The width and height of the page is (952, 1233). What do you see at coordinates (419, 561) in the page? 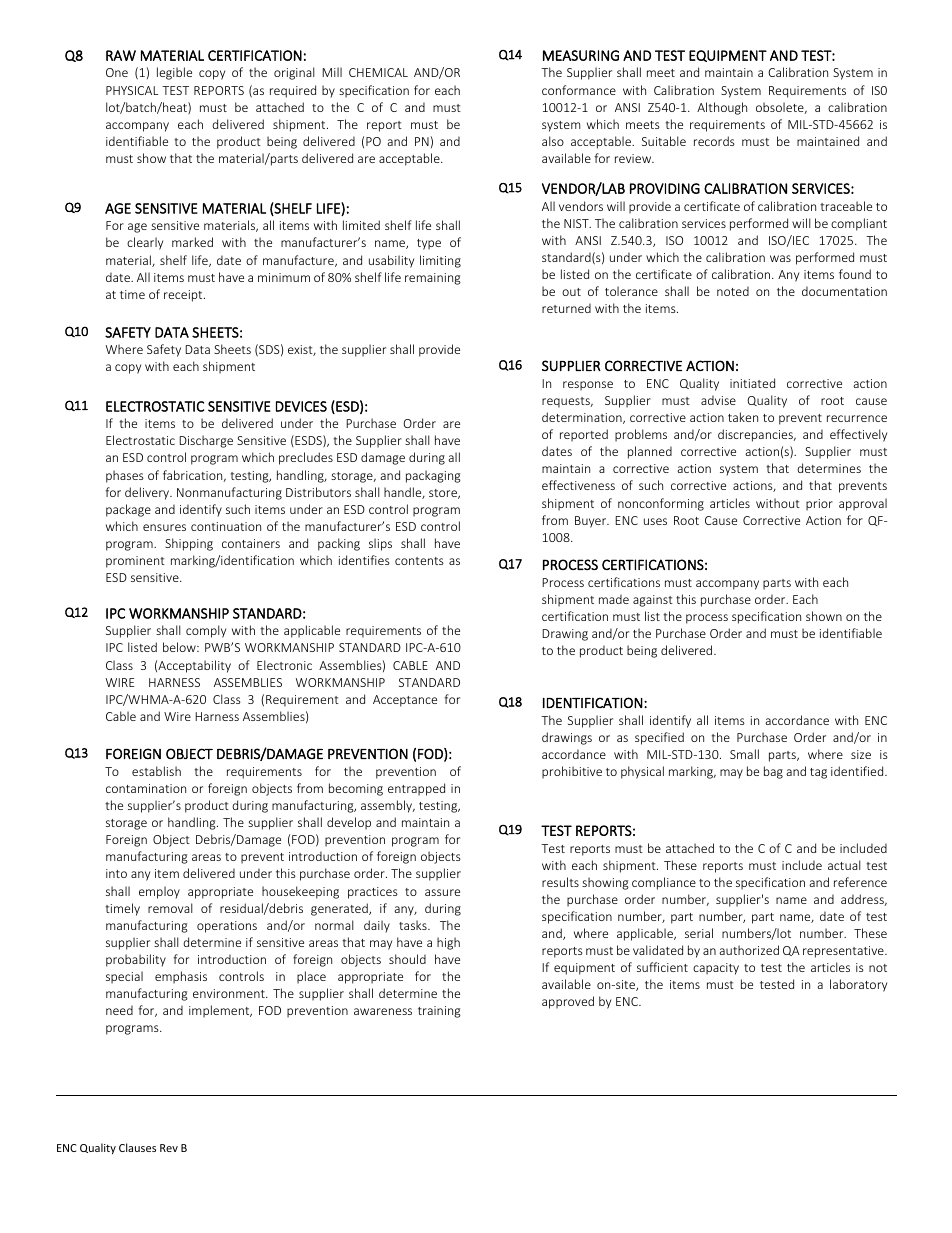
I see `contents` at bounding box center [419, 561].
